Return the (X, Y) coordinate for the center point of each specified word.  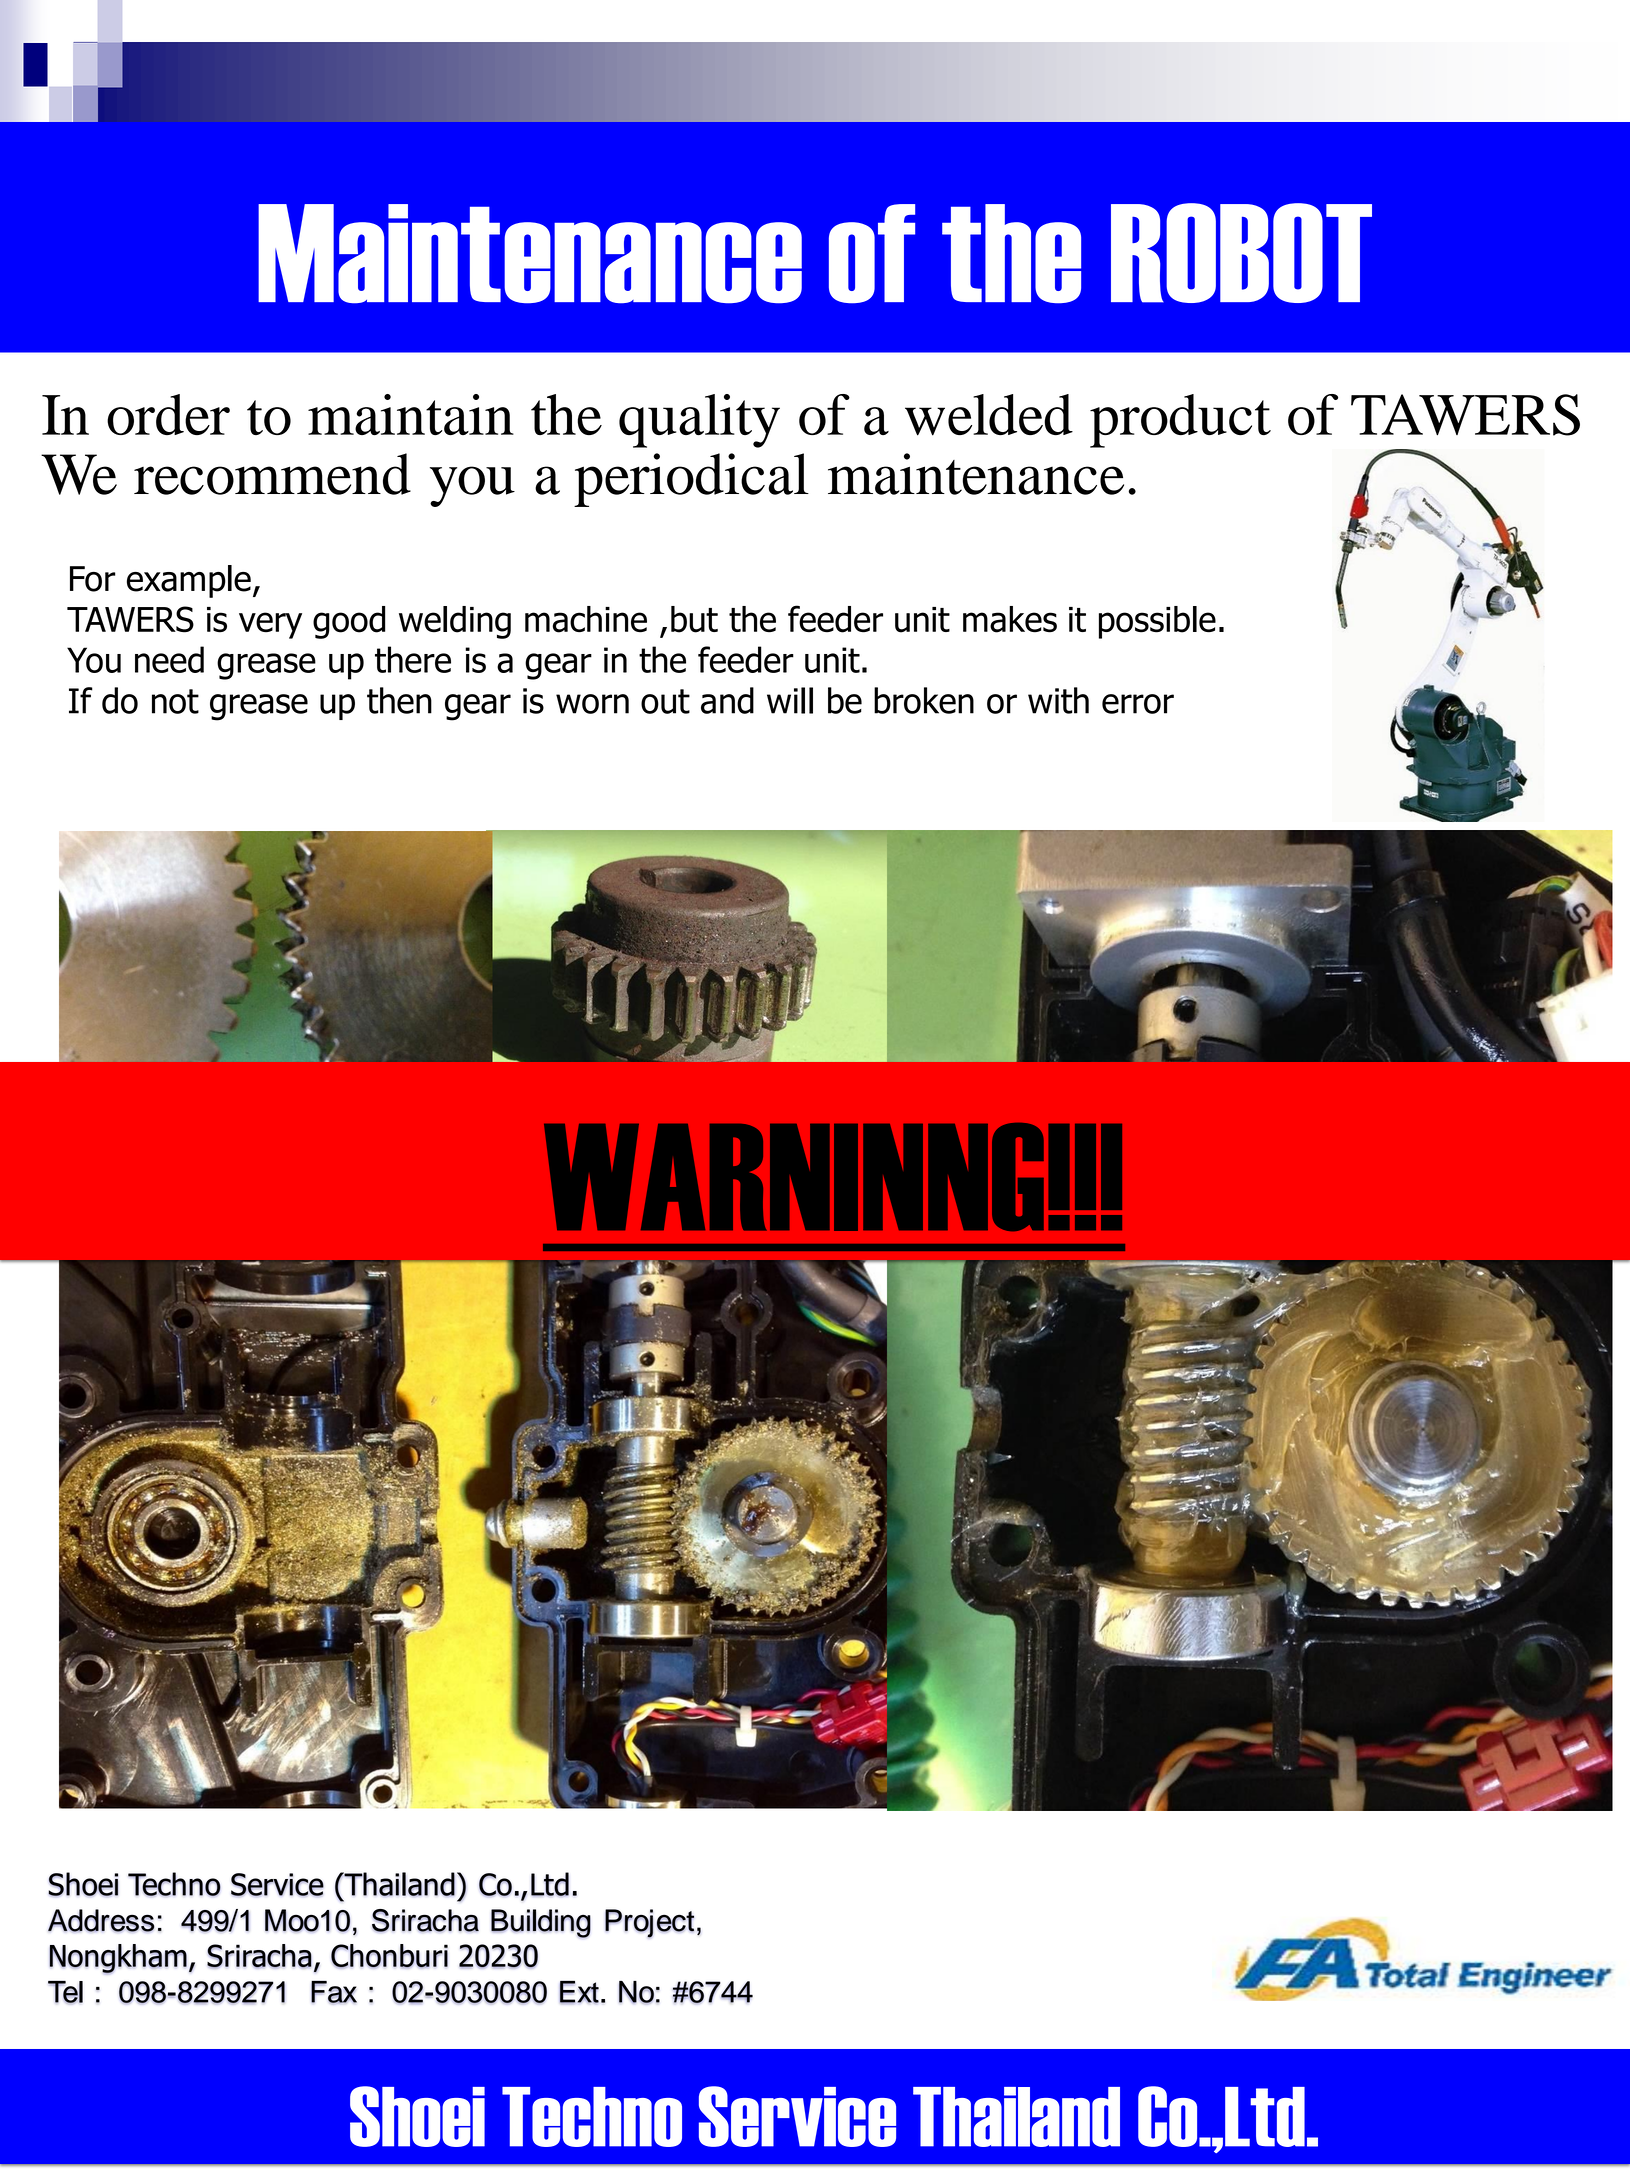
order (168, 414)
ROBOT (1241, 253)
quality (699, 421)
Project (649, 1923)
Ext (579, 1992)
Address (101, 1920)
